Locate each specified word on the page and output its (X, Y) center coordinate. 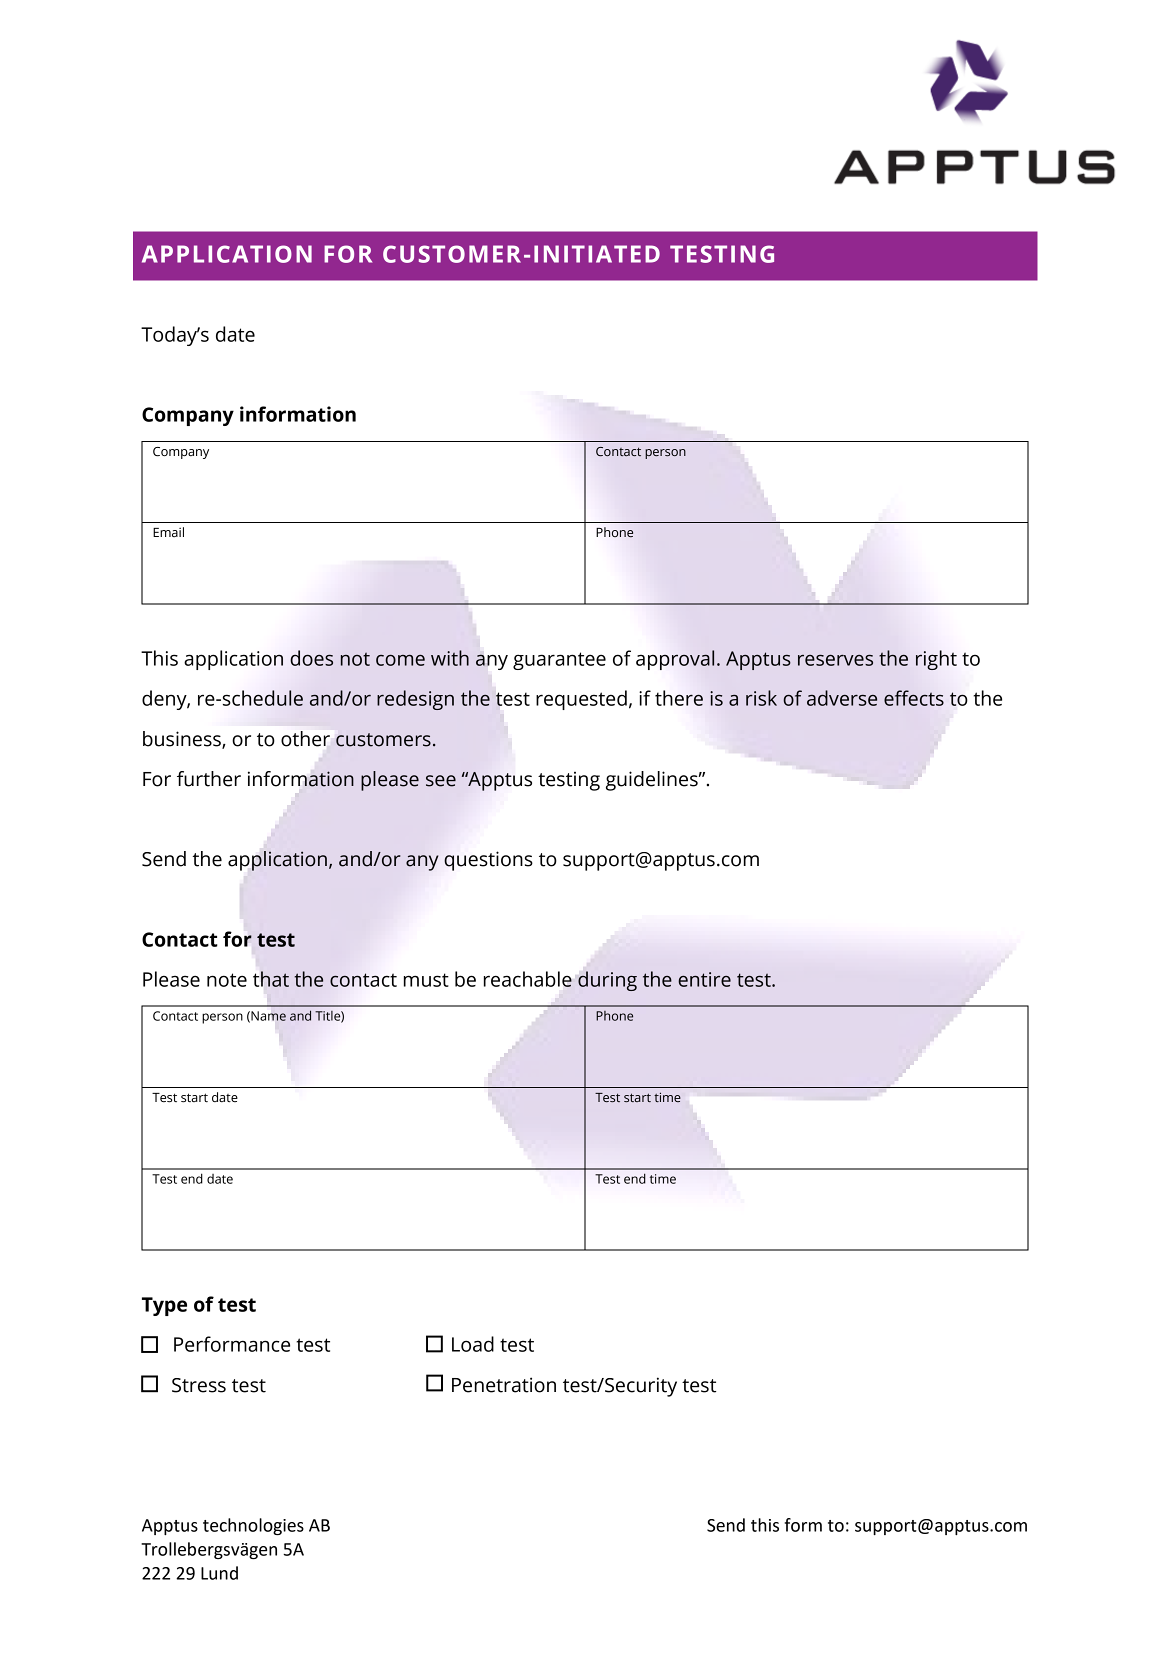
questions (488, 861)
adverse (842, 698)
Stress (199, 1385)
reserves (835, 660)
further (209, 779)
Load (473, 1344)
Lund (219, 1573)
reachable (528, 979)
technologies (253, 1526)
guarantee (559, 661)
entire (704, 979)
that (271, 979)
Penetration (504, 1385)
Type (164, 1306)
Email (168, 532)
